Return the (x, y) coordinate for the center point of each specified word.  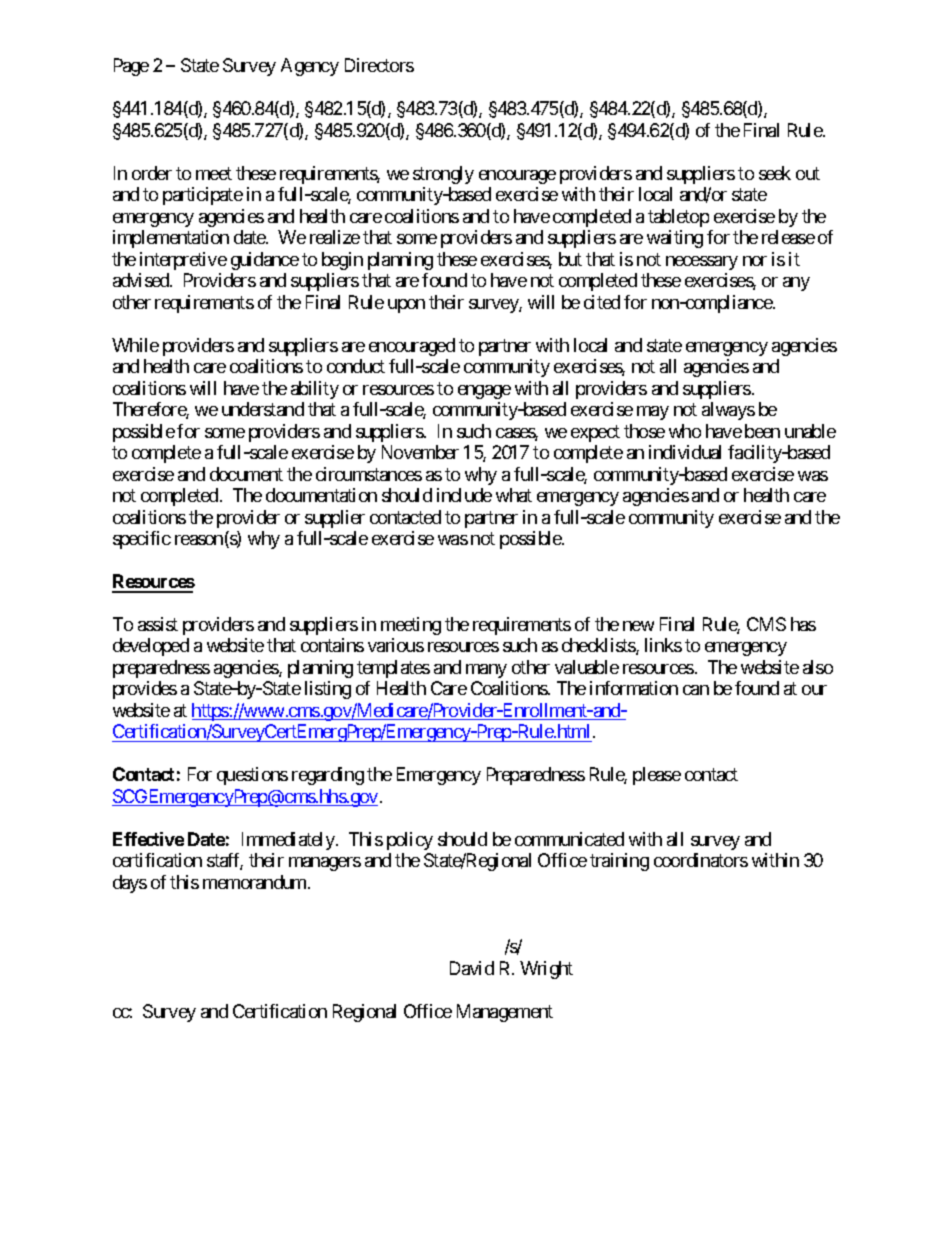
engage (484, 392)
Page (131, 67)
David (472, 968)
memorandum (256, 882)
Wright (546, 970)
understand (263, 409)
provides (145, 690)
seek (775, 173)
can (696, 690)
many (486, 671)
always (728, 411)
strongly (443, 175)
